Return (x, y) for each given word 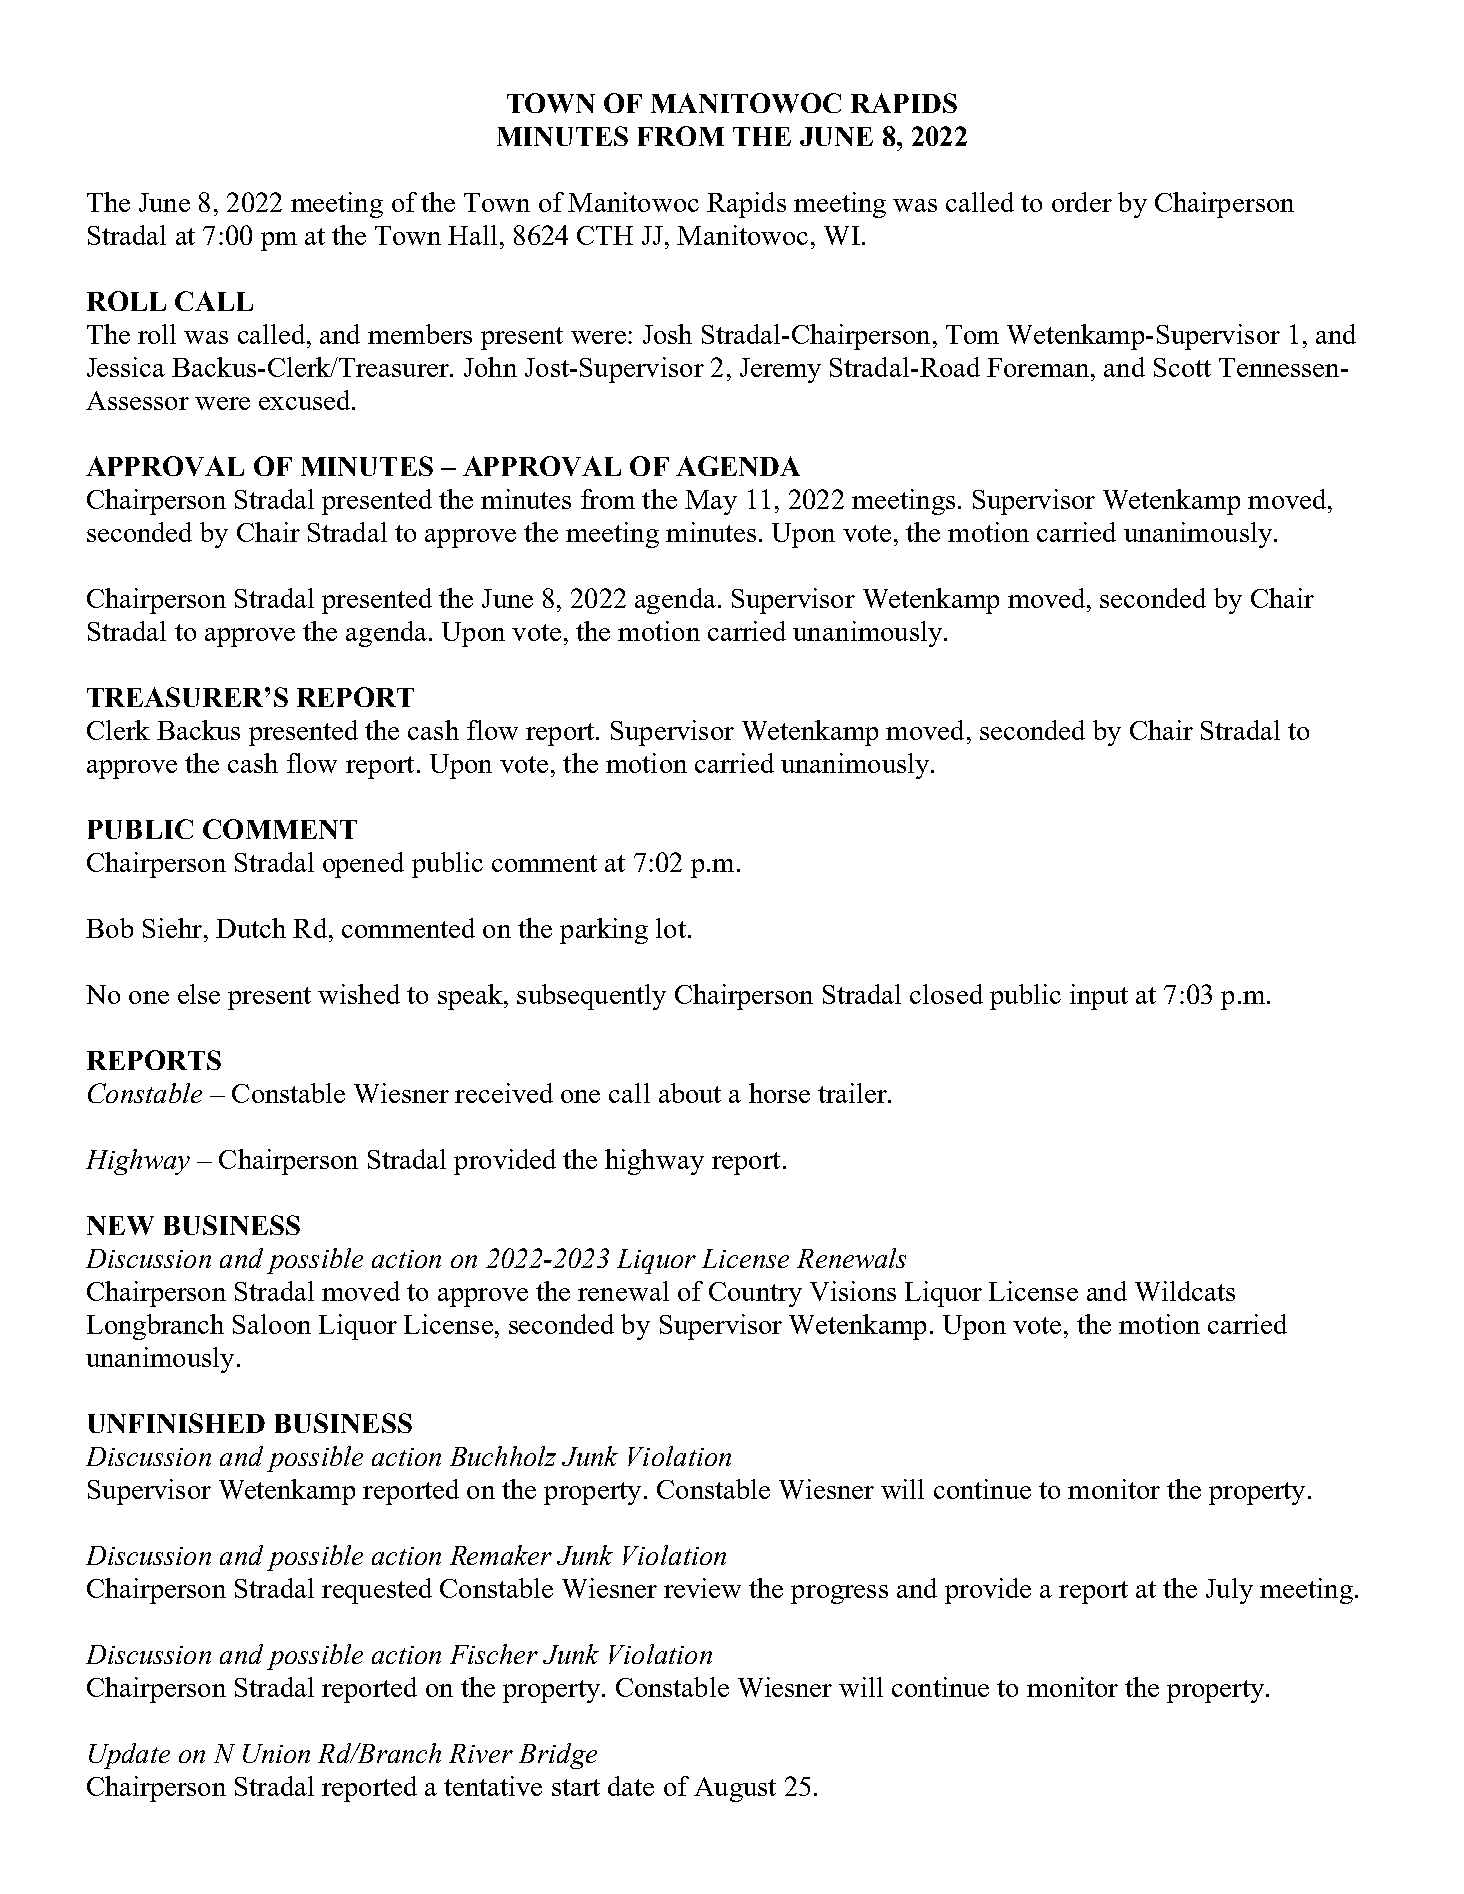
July (1229, 1591)
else (199, 994)
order (1082, 202)
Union (276, 1753)
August (735, 1789)
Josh (667, 334)
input (1099, 997)
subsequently (591, 997)
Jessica (126, 367)
